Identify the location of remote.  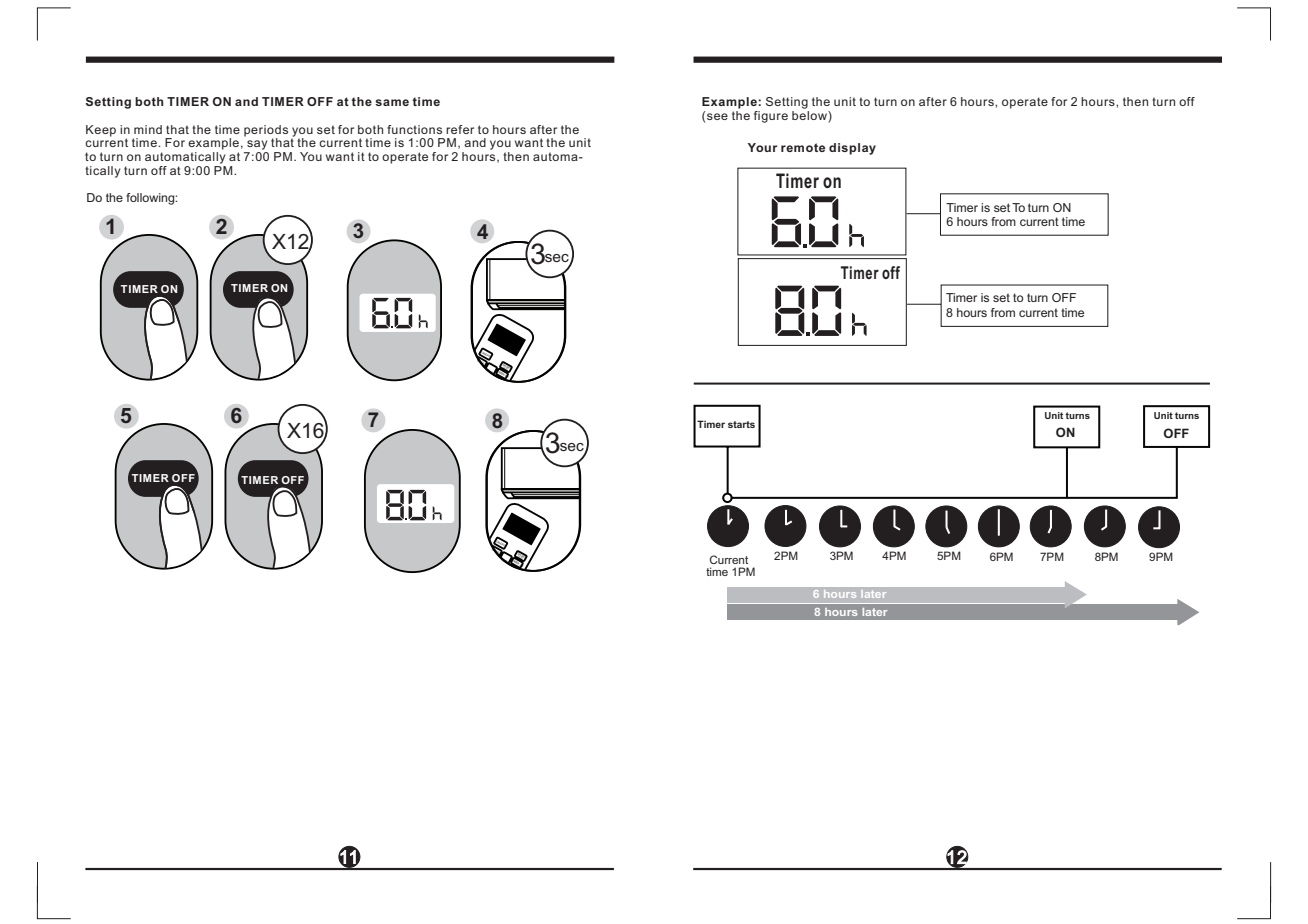
(803, 147).
